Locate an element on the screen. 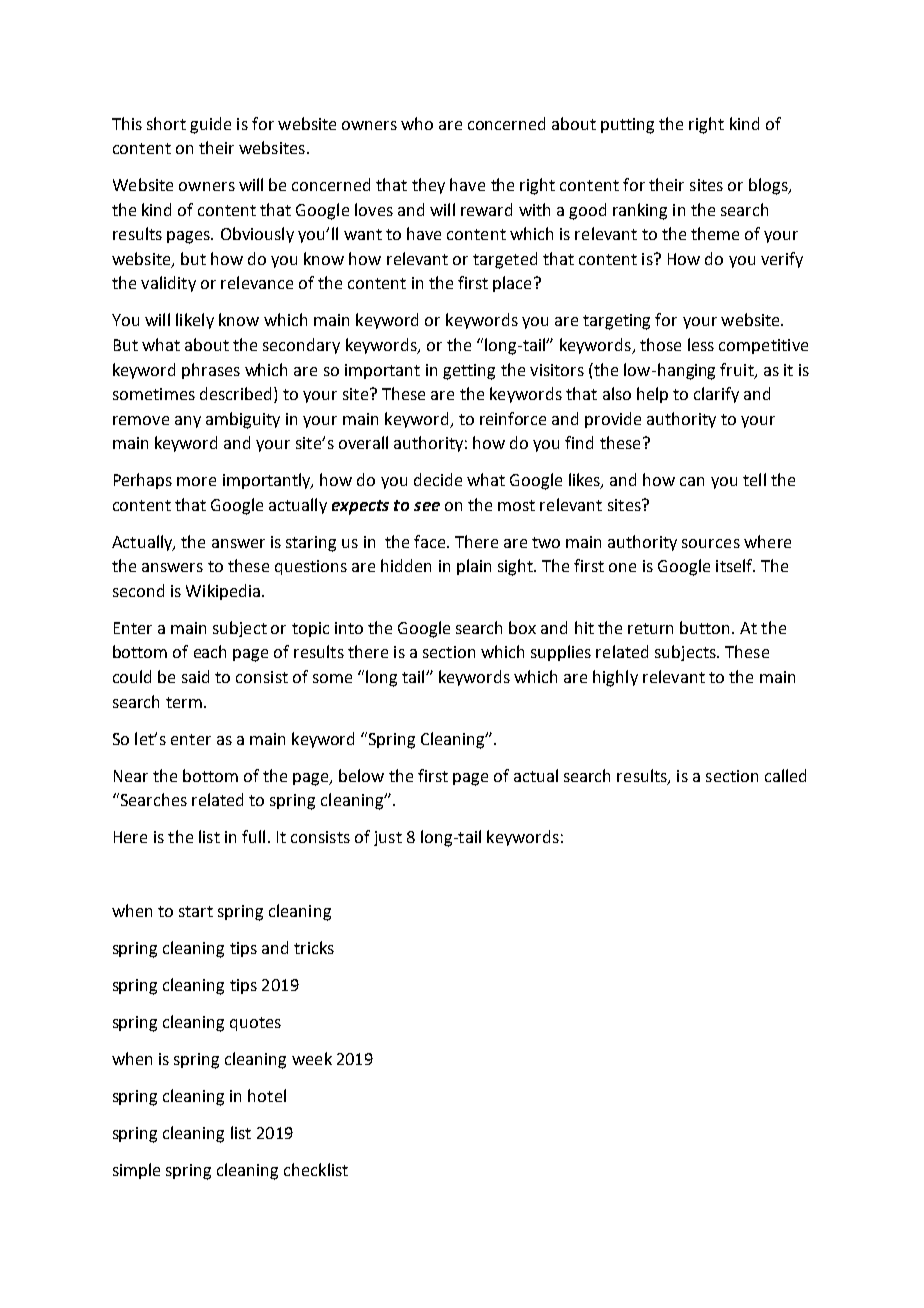  called is located at coordinates (785, 775).
